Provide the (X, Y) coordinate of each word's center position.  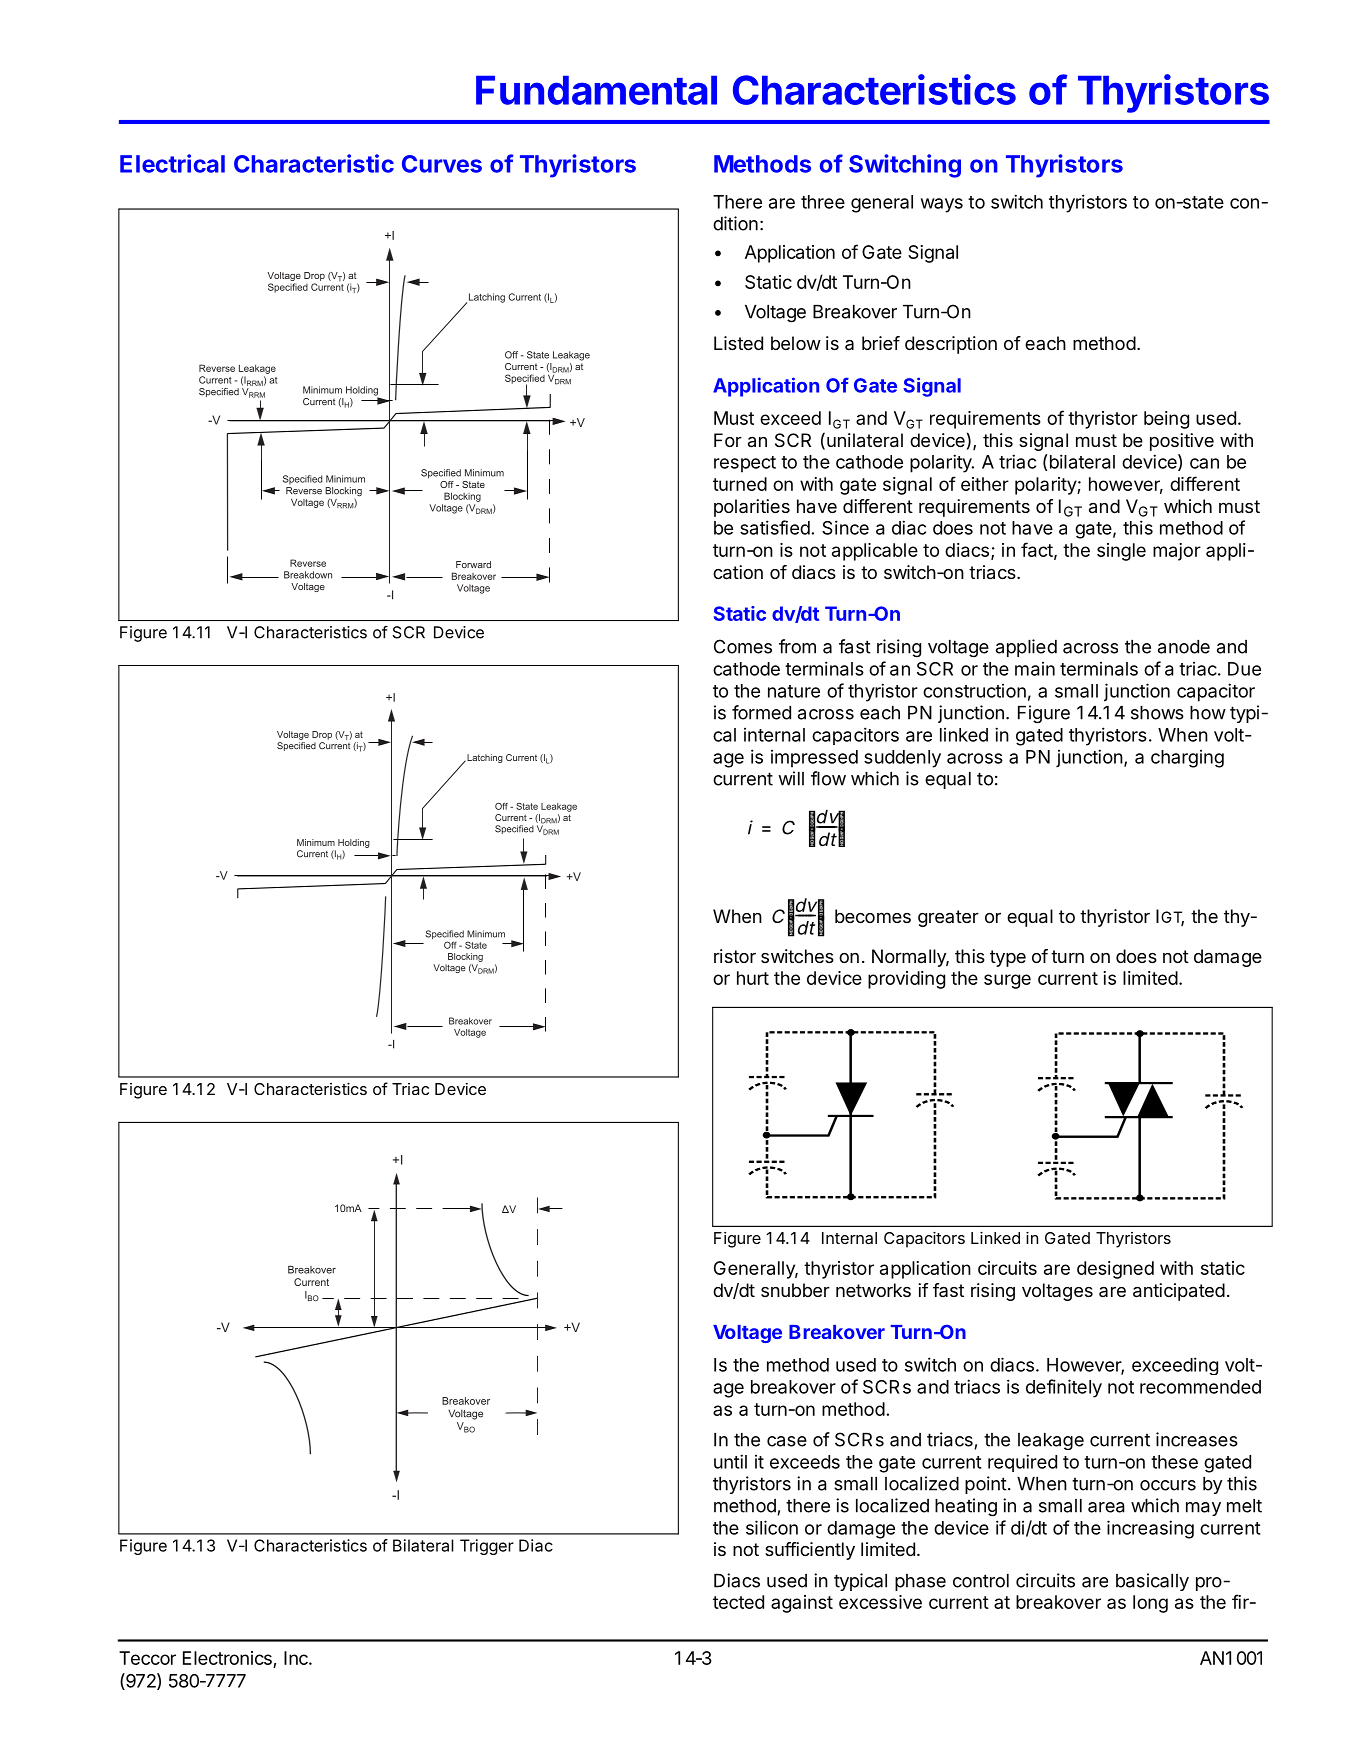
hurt (753, 978)
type (1008, 958)
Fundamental (596, 90)
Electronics (228, 1659)
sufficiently (810, 1551)
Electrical (172, 163)
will (791, 778)
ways (942, 205)
